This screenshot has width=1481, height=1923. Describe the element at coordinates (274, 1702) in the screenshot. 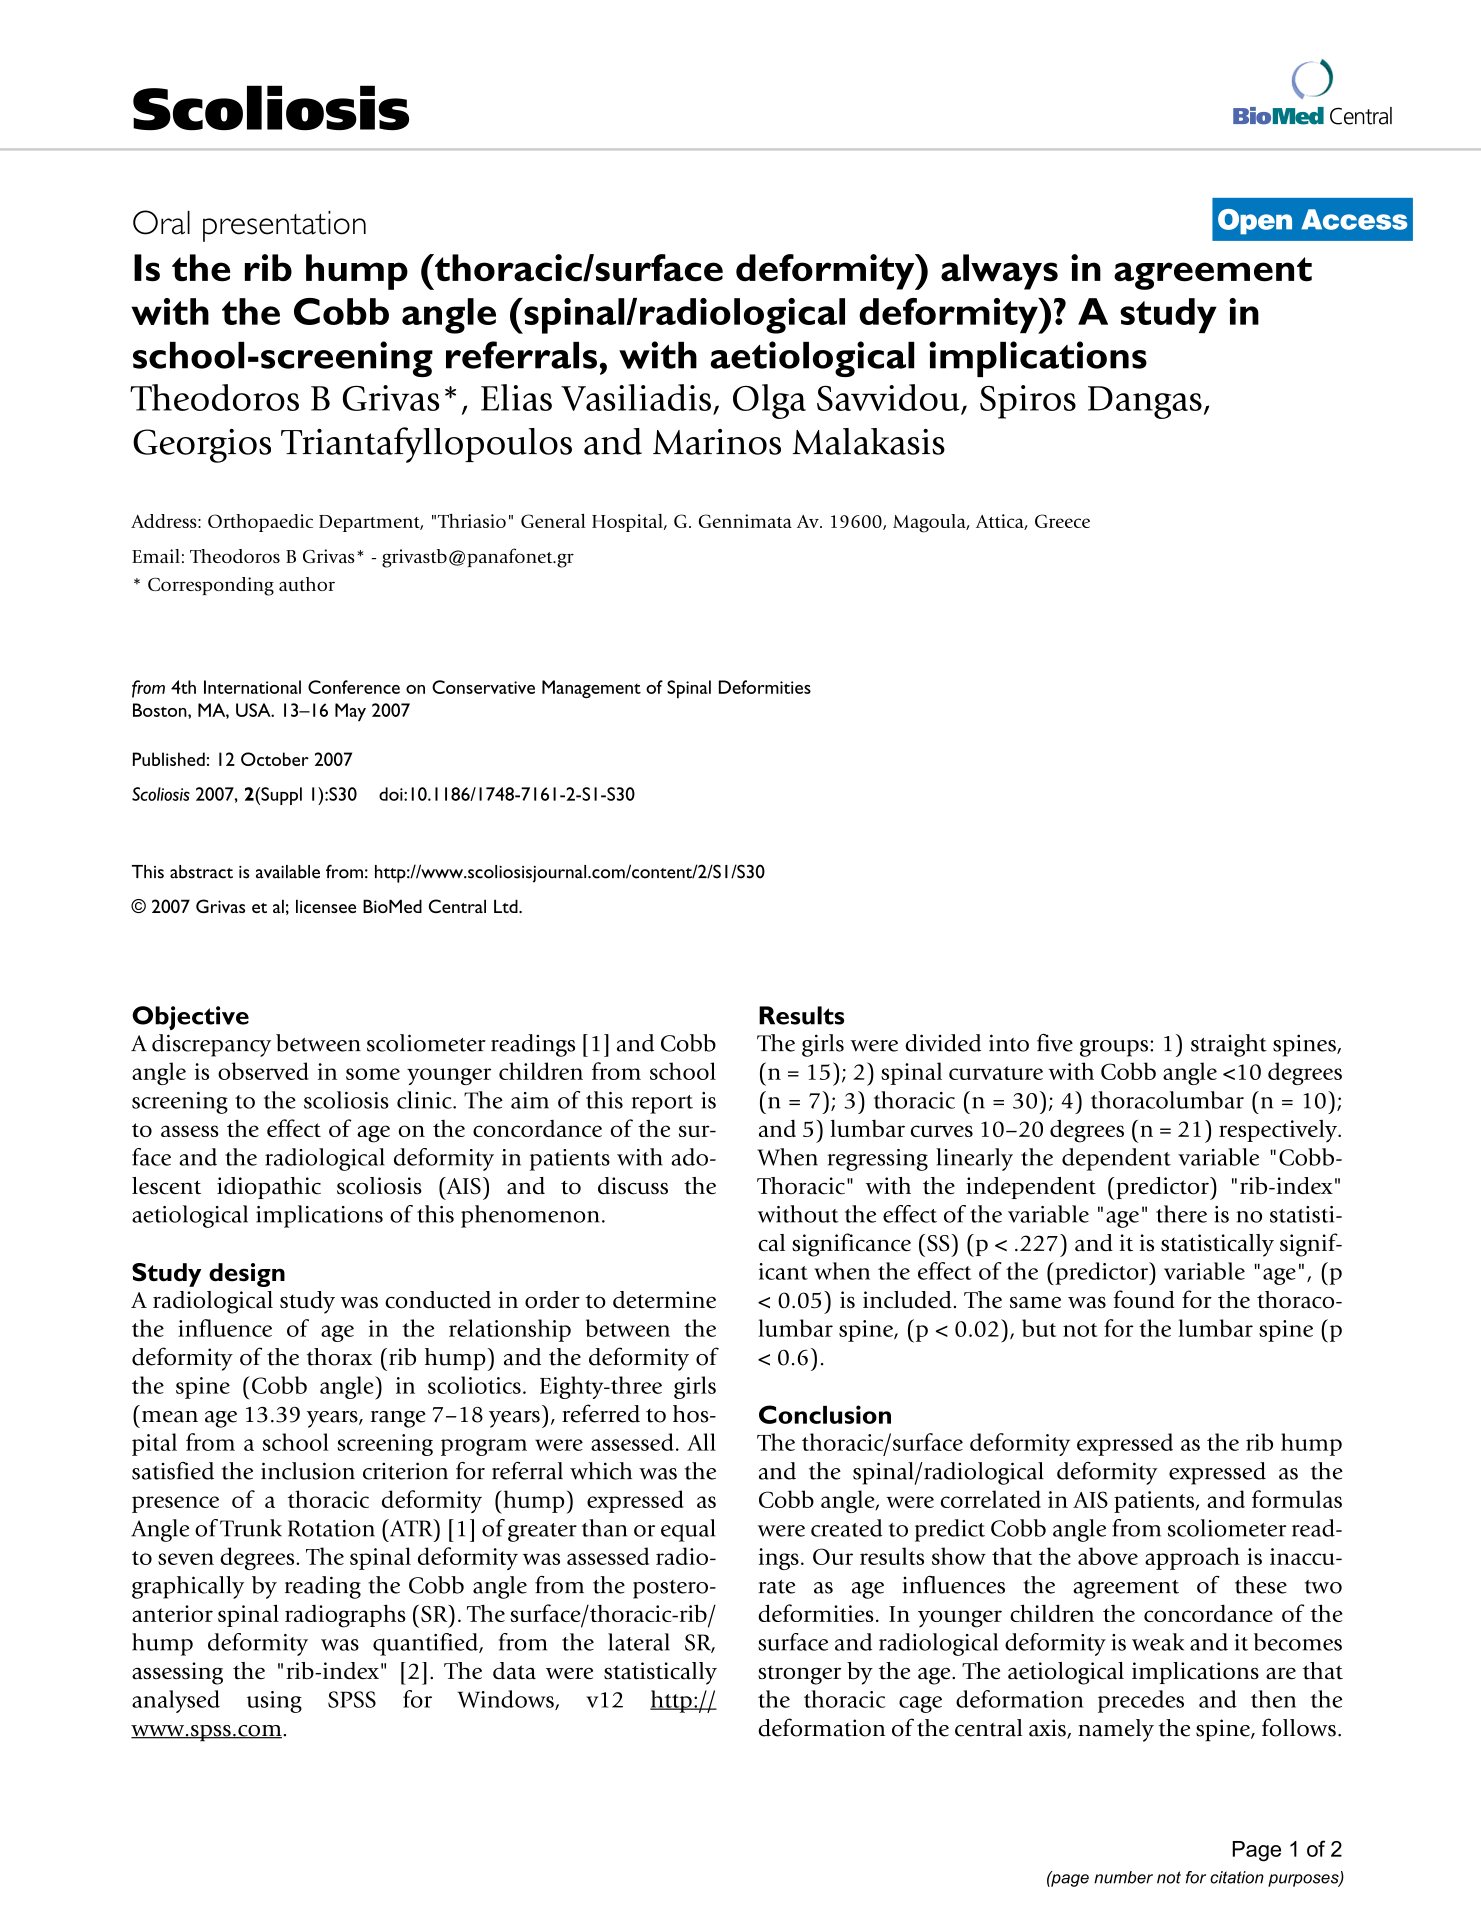

I see `using` at that location.
